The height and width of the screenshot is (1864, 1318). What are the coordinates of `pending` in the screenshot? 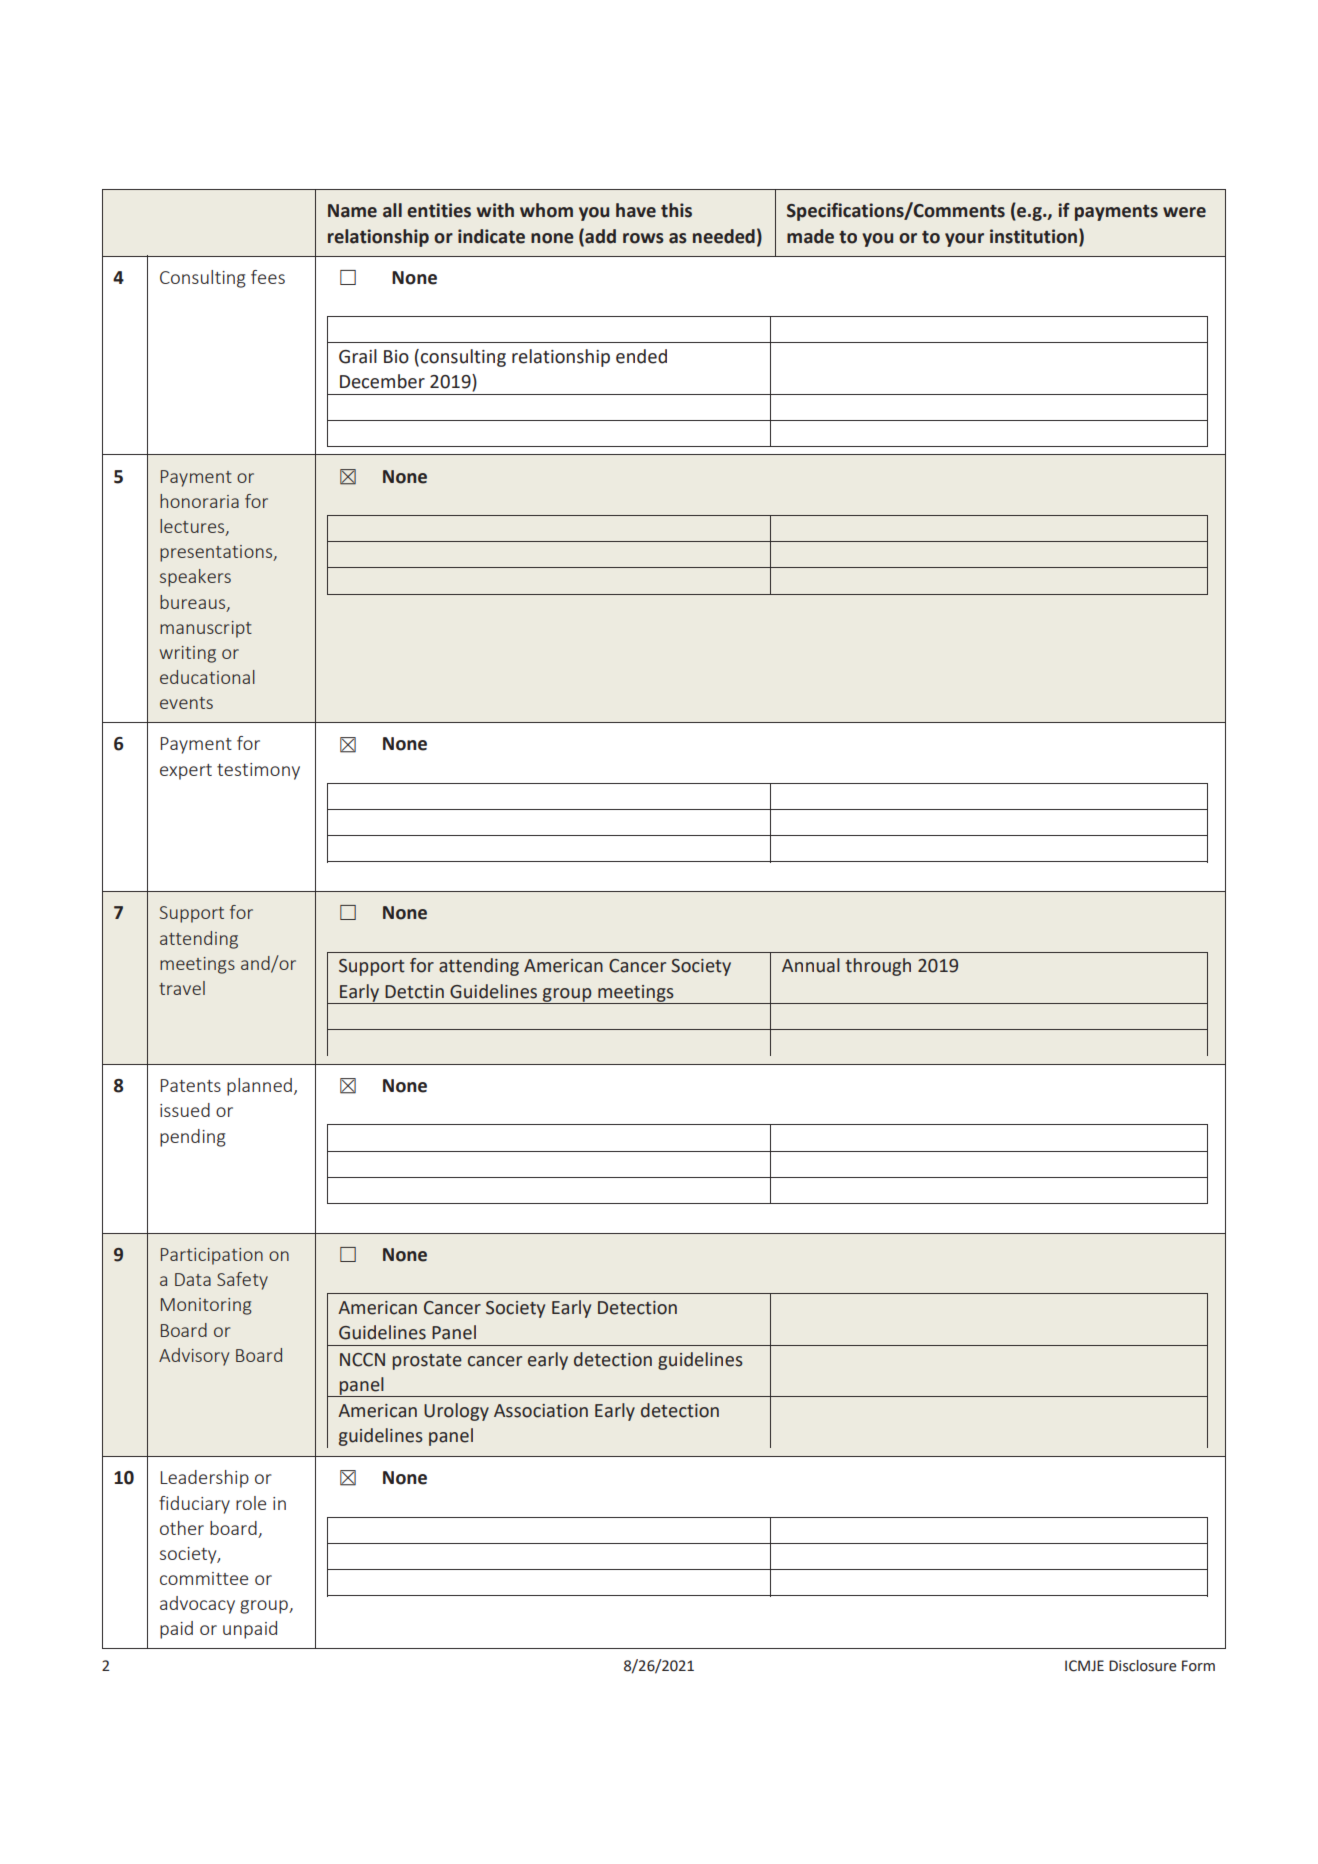 It's located at (193, 1138).
